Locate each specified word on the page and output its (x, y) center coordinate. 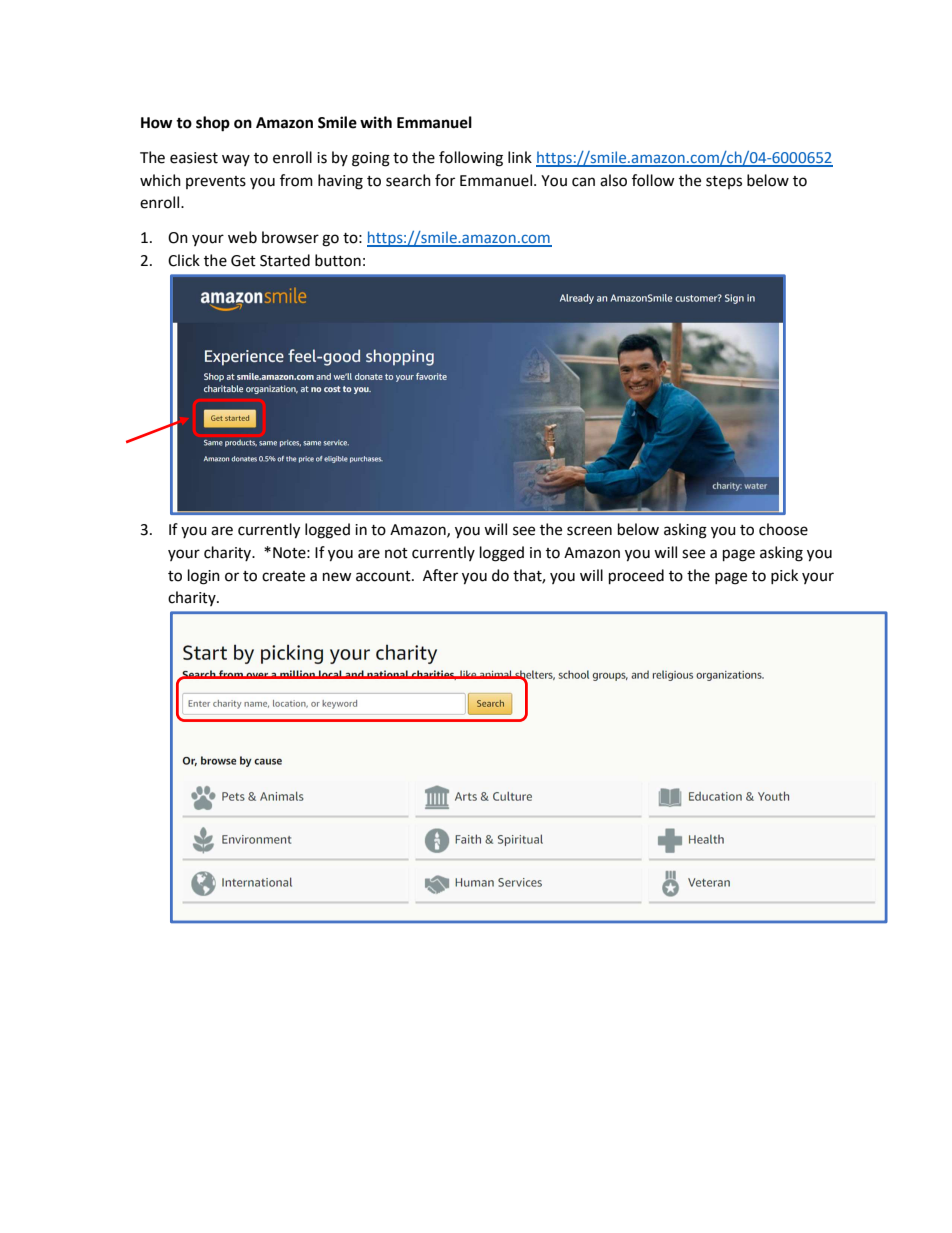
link (520, 157)
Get (243, 261)
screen (589, 531)
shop (213, 124)
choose (783, 529)
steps (724, 182)
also (613, 180)
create (283, 576)
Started (285, 260)
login (204, 577)
